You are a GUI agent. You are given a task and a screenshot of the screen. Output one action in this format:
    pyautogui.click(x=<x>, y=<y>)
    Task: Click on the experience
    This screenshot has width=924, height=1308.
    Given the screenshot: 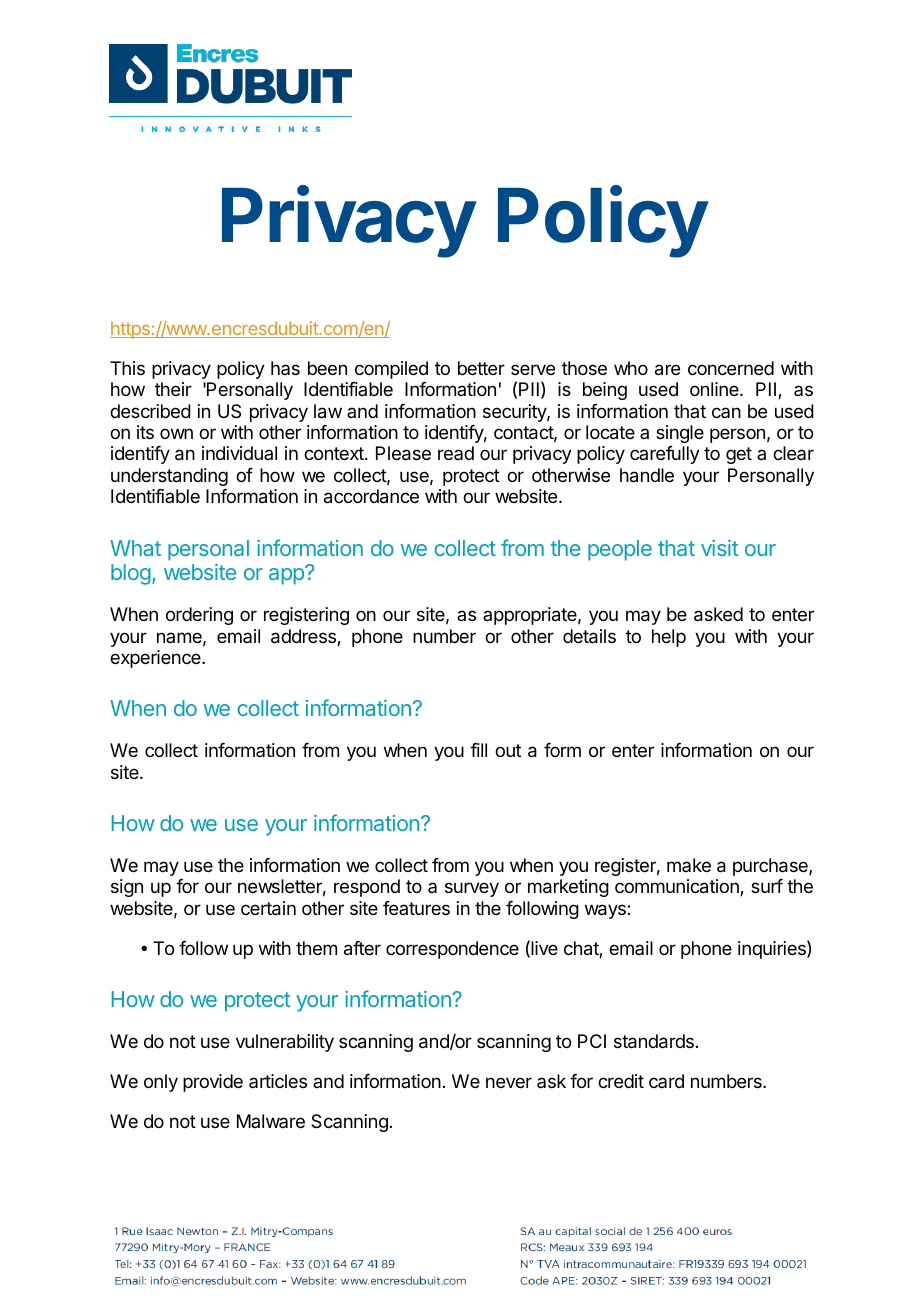 What is the action you would take?
    pyautogui.click(x=156, y=659)
